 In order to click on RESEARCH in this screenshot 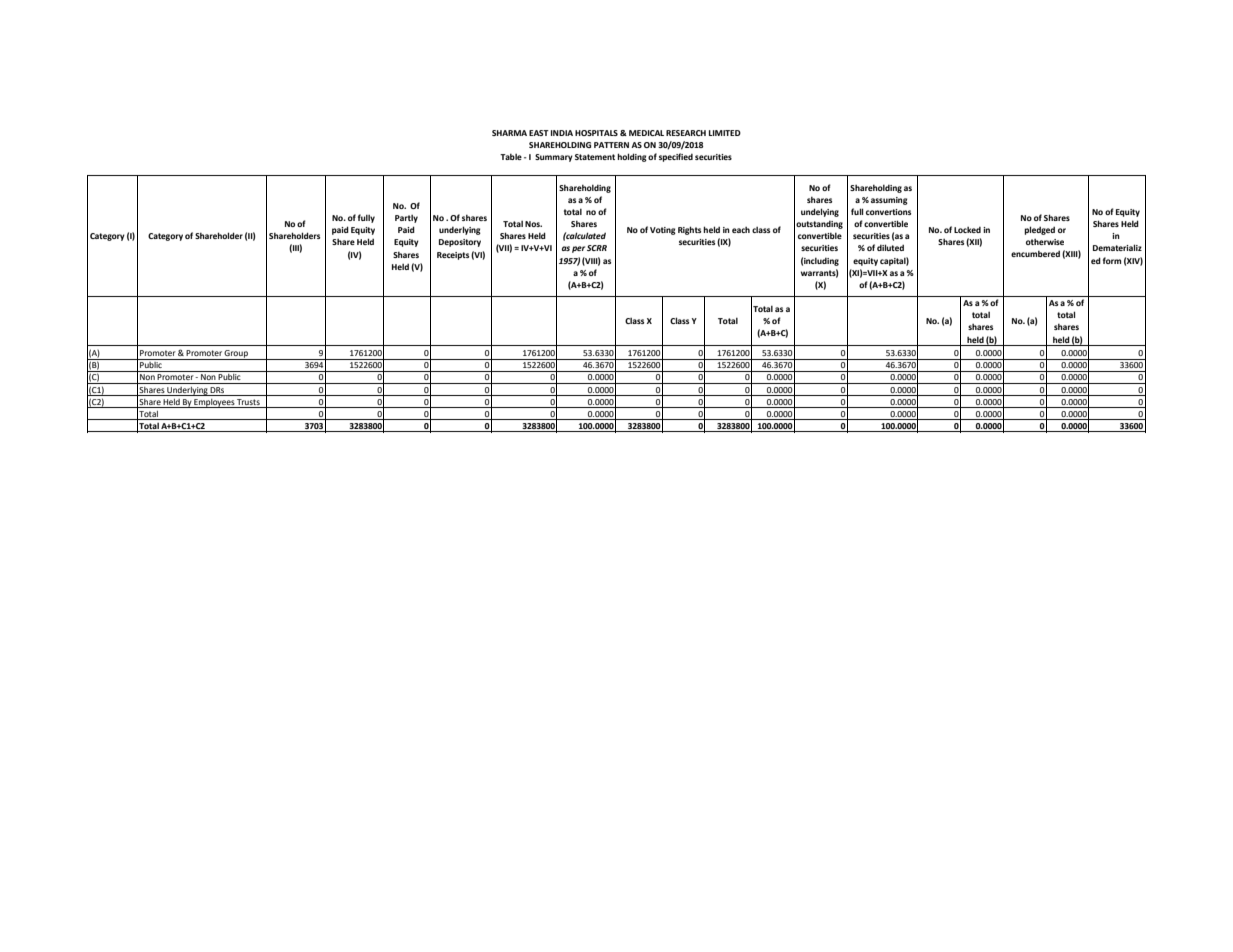, I will do `click(686, 133)`.
